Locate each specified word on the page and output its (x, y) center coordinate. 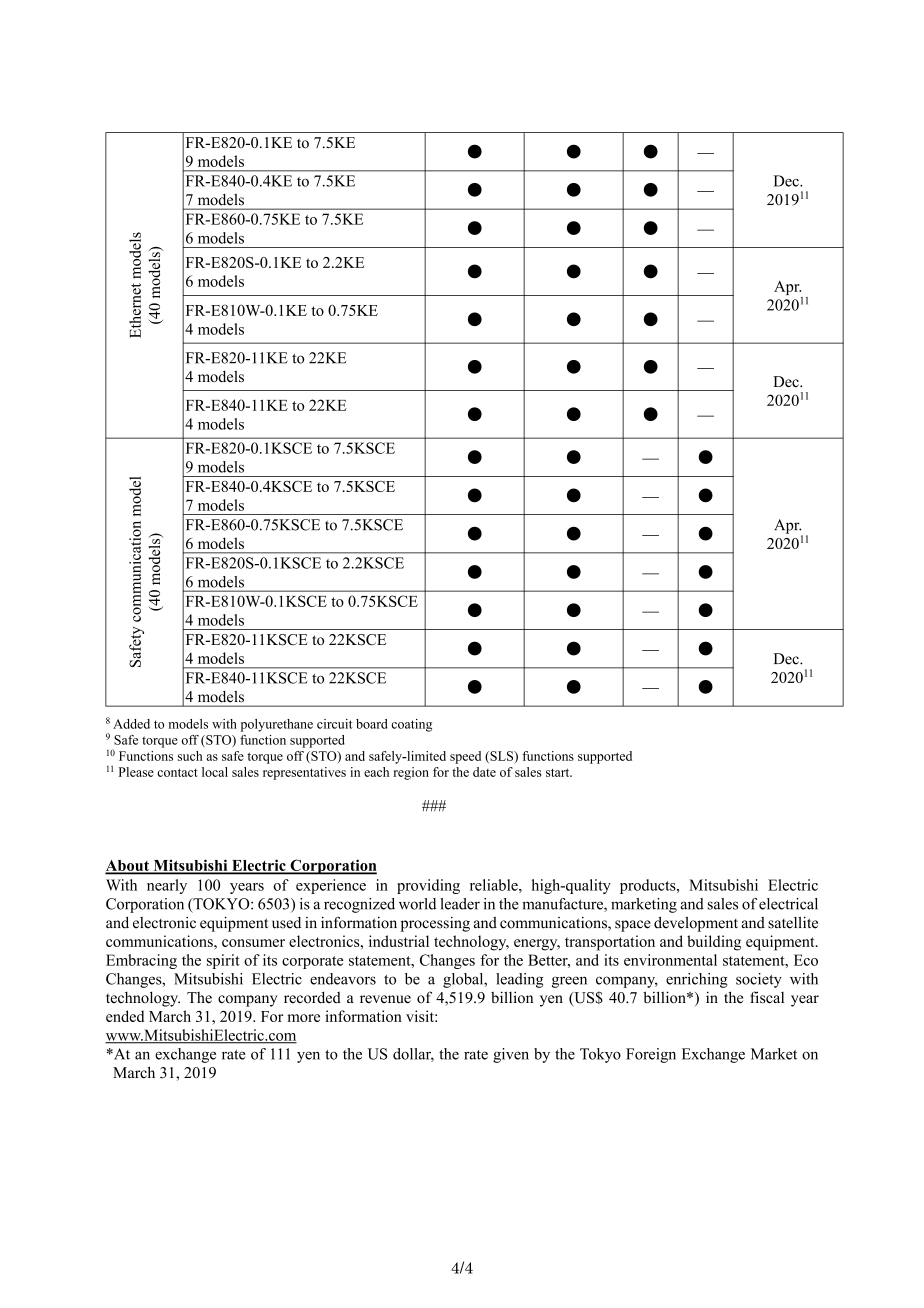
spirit (223, 961)
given (511, 1055)
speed (465, 757)
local (215, 772)
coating (411, 725)
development (696, 924)
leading (520, 980)
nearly (167, 886)
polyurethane (277, 725)
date (484, 772)
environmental (670, 960)
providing (428, 886)
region (411, 773)
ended (125, 1016)
